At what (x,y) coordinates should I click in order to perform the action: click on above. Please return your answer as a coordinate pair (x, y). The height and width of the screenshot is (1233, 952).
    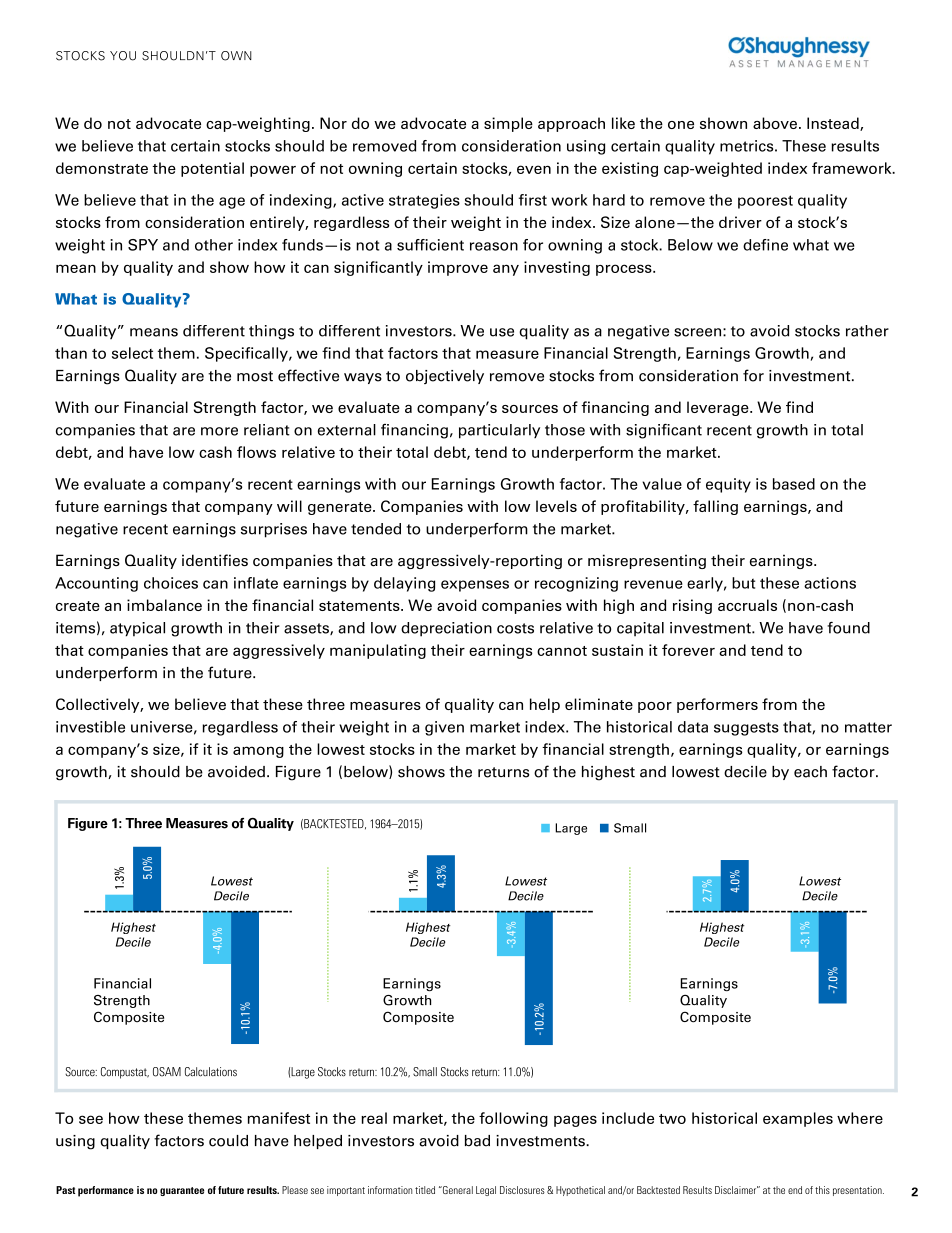
    Looking at the image, I should click on (776, 123).
